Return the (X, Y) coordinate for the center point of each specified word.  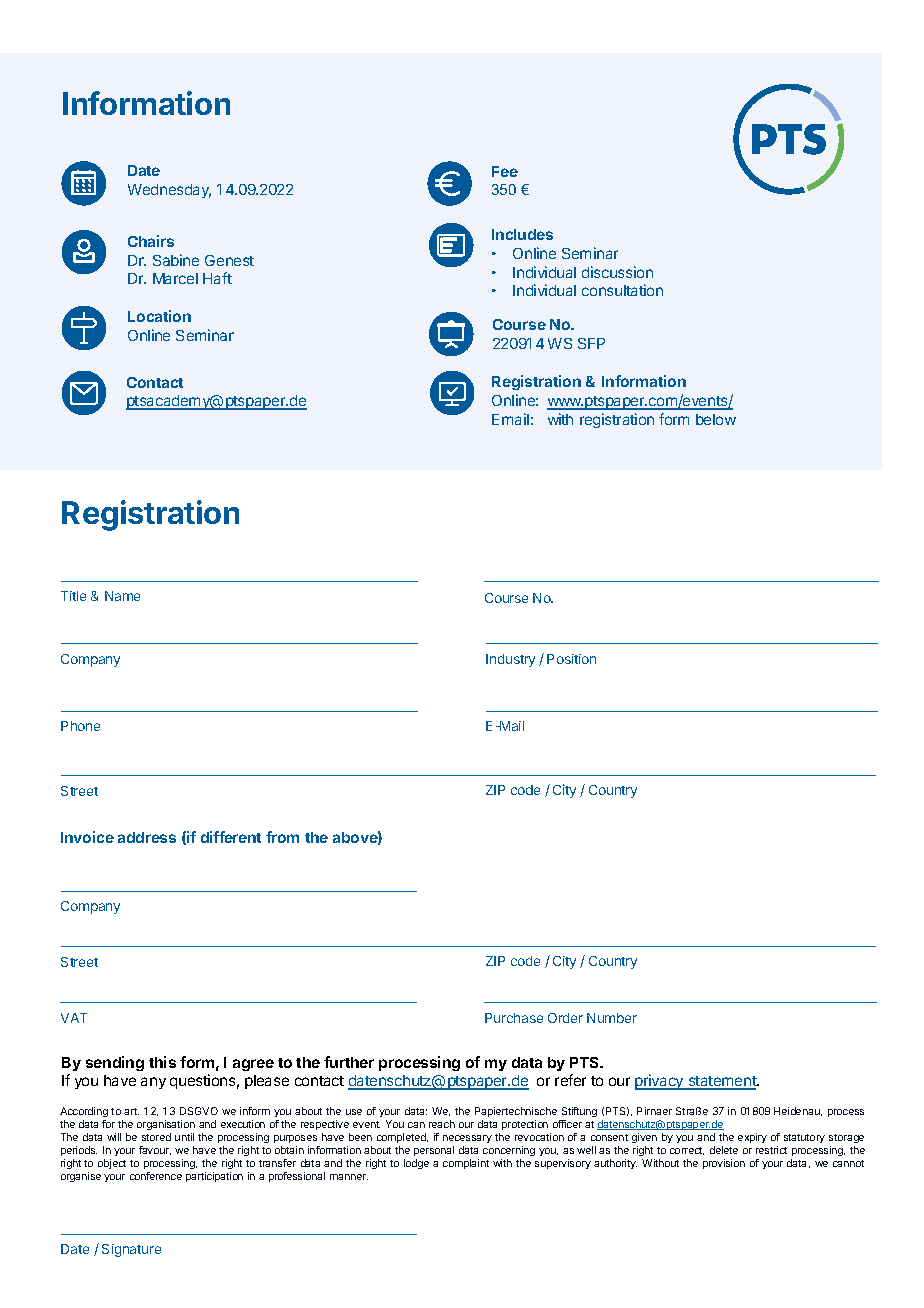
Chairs (151, 241)
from (282, 837)
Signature (131, 1250)
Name (122, 596)
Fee (505, 171)
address (147, 837)
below (716, 419)
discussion (617, 272)
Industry (510, 660)
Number (612, 1018)
